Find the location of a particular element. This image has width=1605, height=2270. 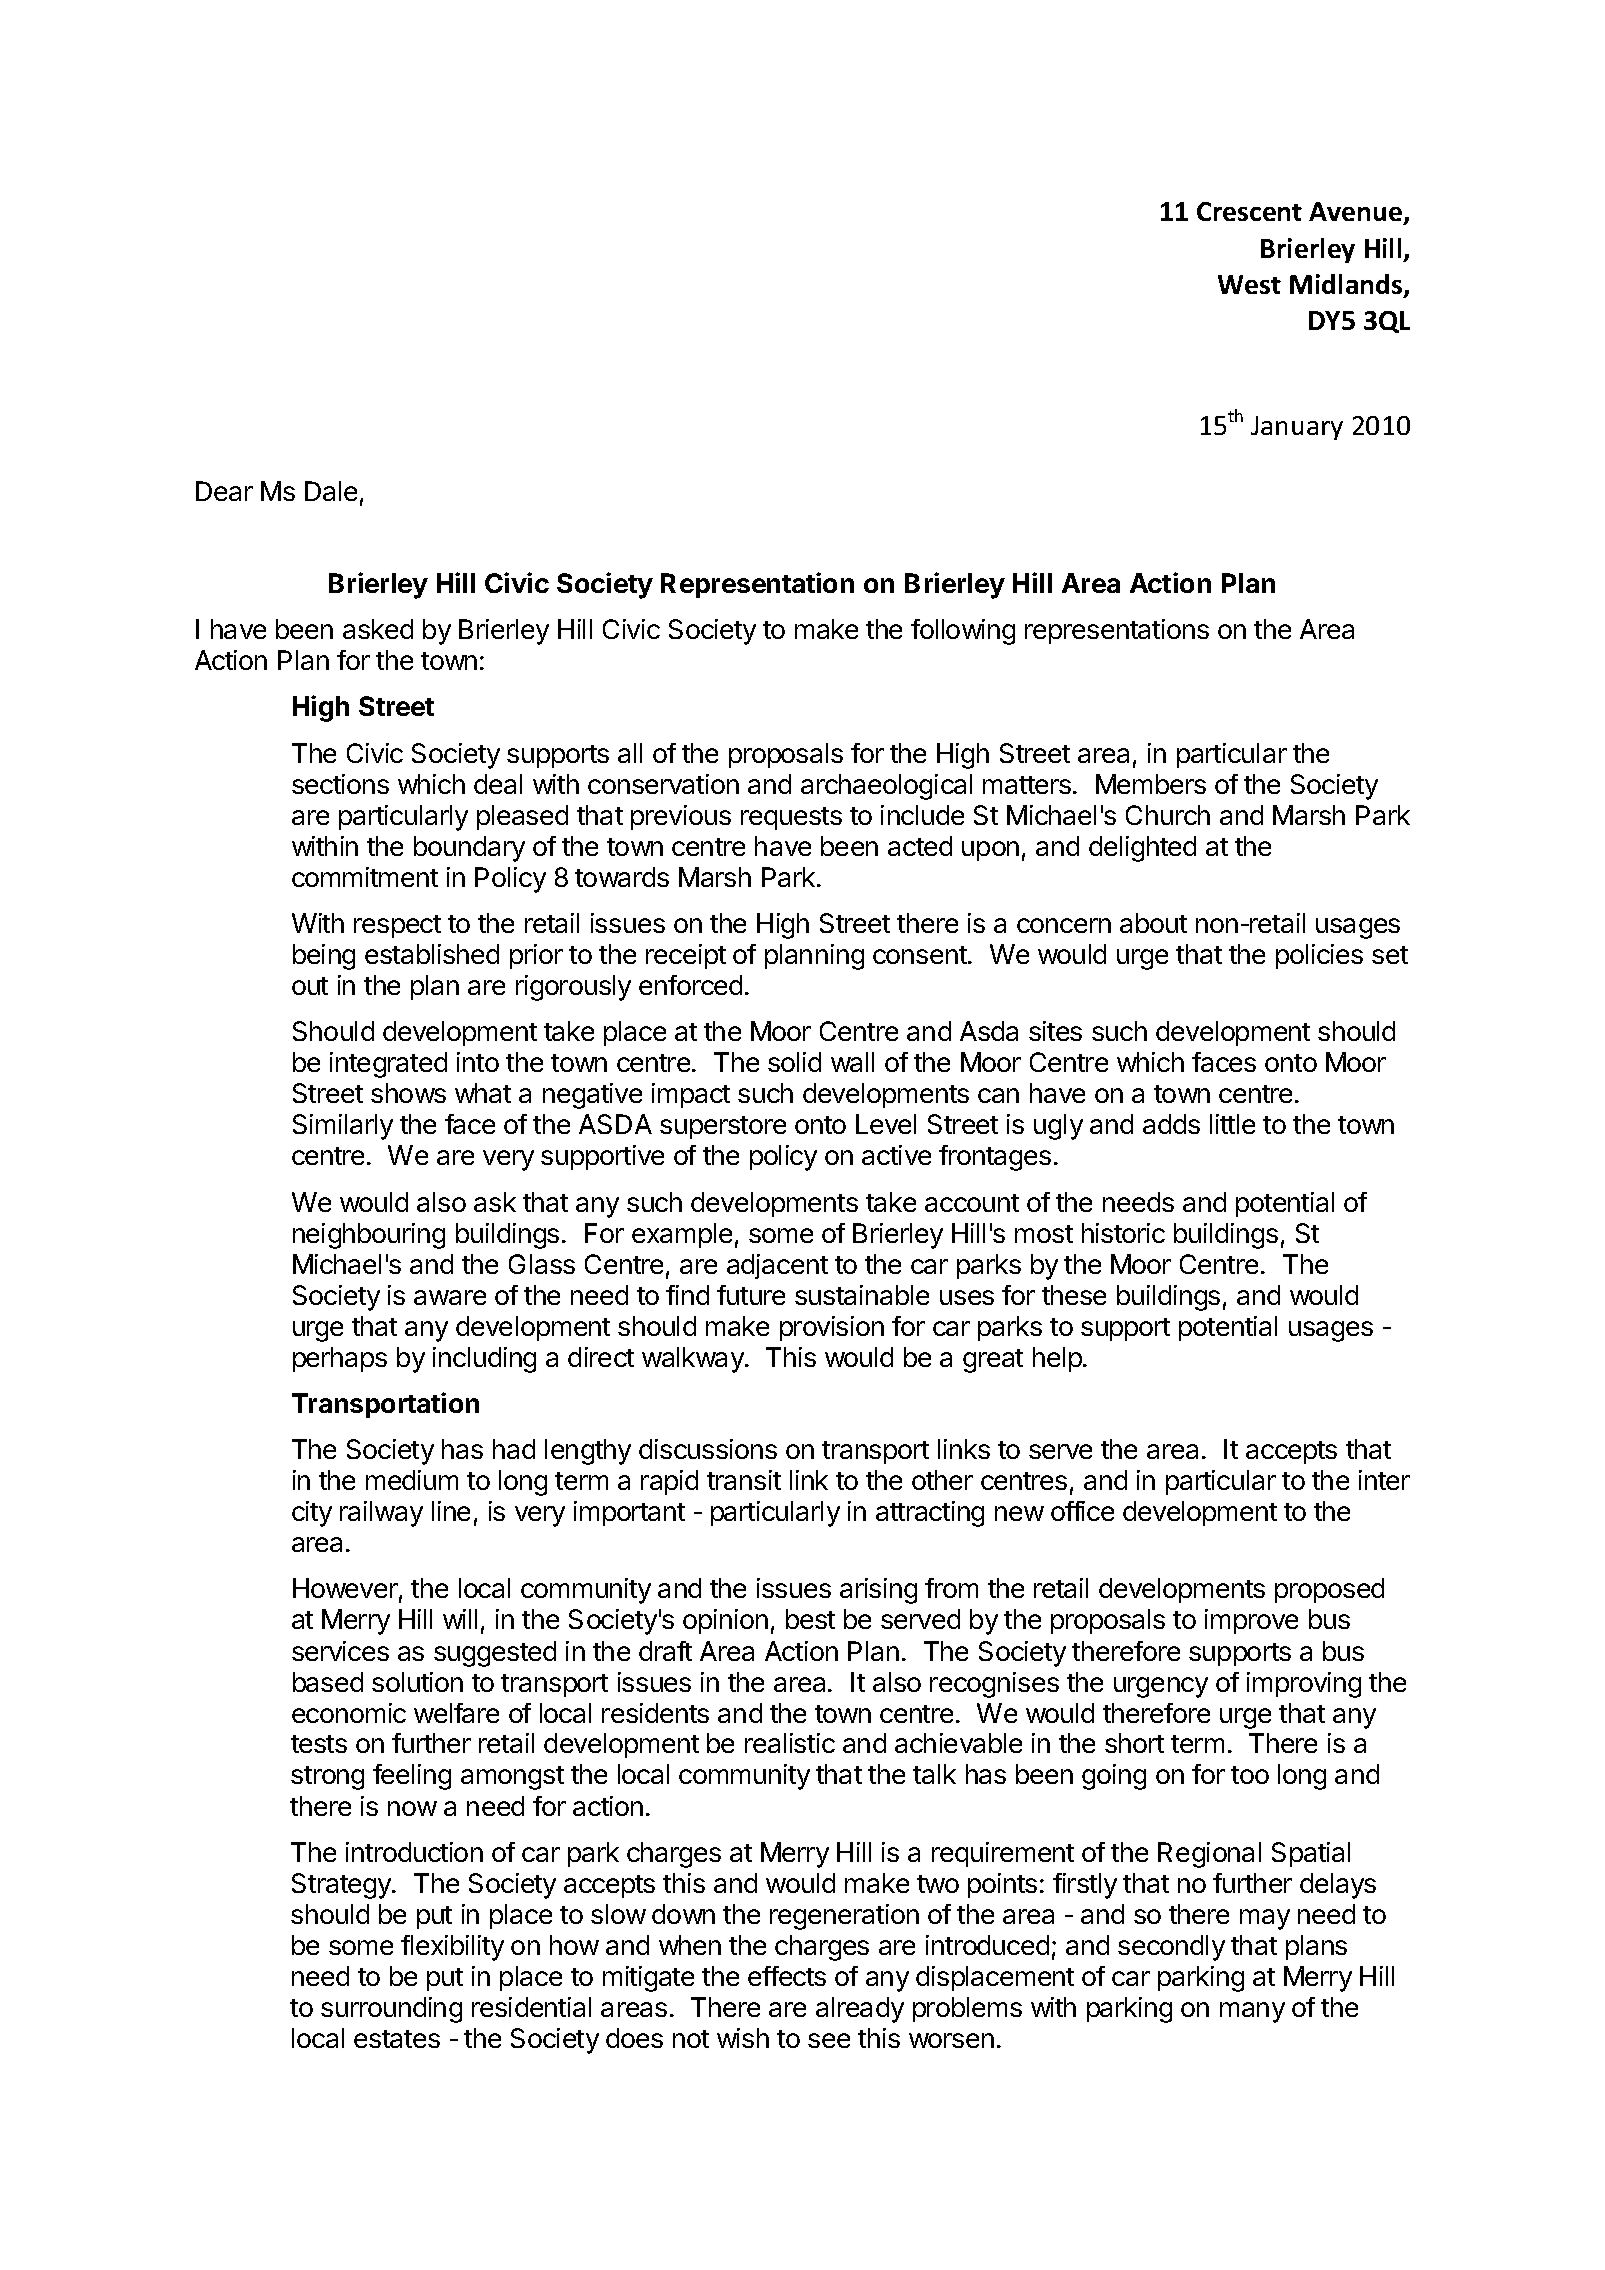

being is located at coordinates (324, 957).
